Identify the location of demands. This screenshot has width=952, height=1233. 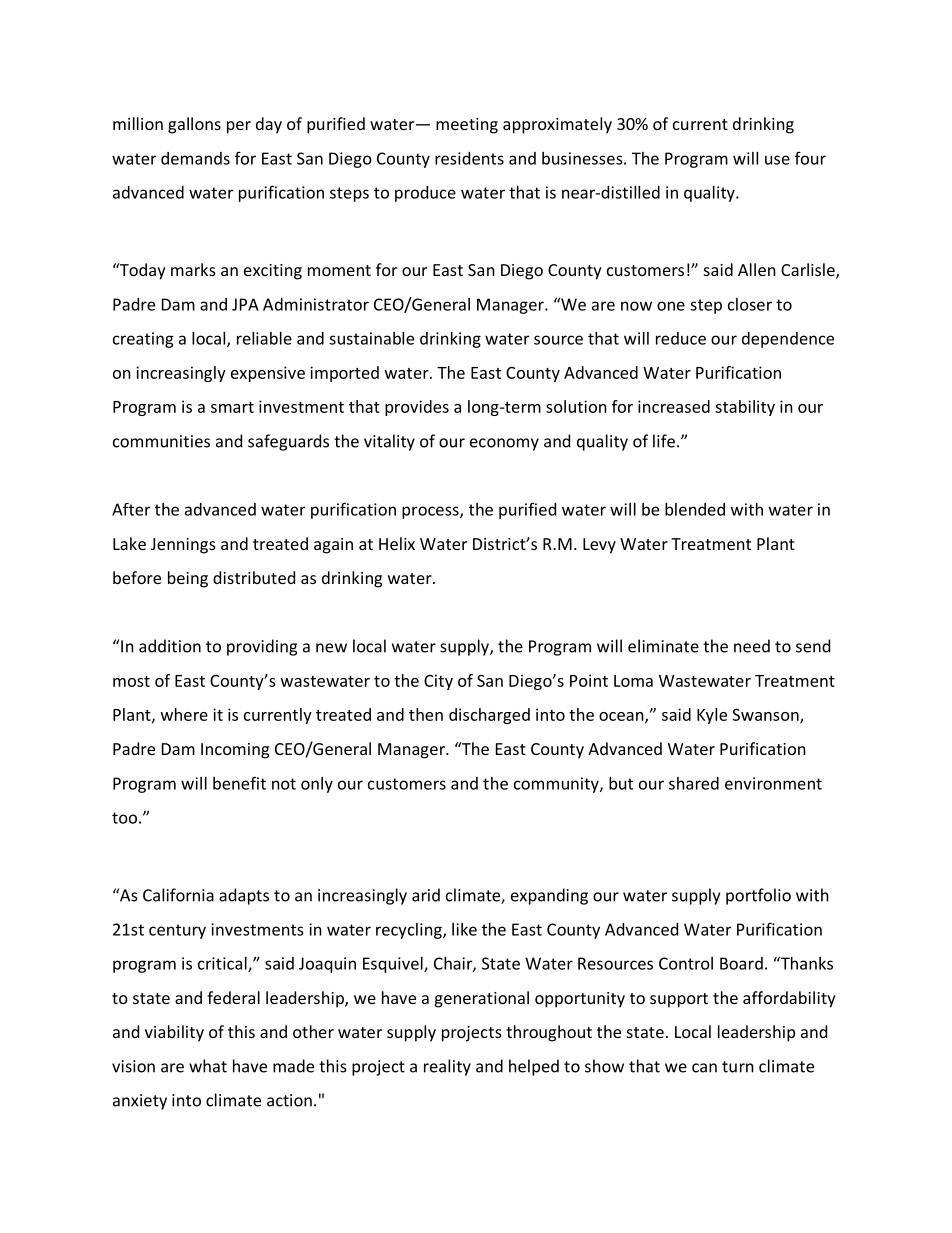
(195, 158).
